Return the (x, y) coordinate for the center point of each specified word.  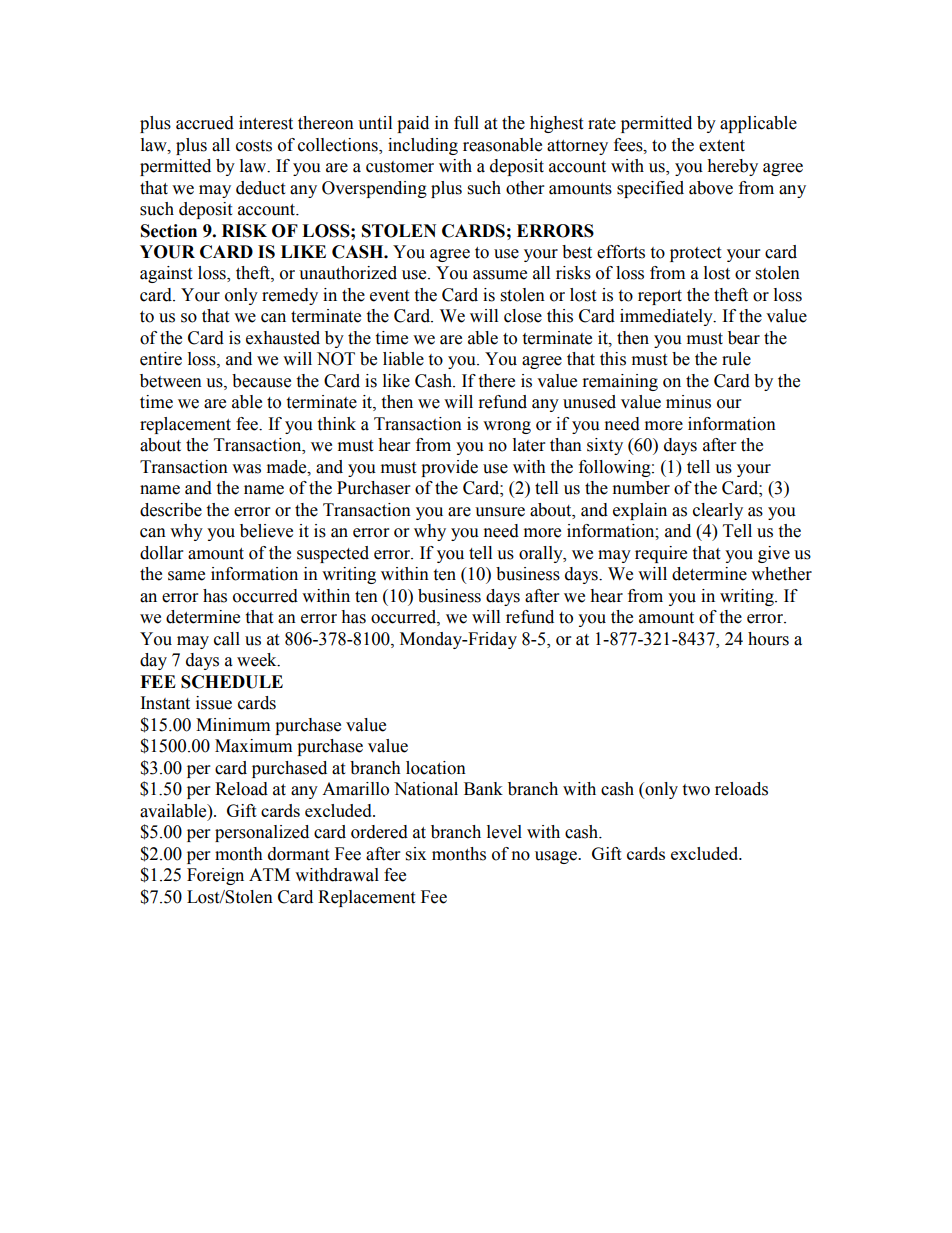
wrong (507, 427)
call (227, 639)
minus (688, 402)
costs (254, 146)
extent (722, 146)
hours (768, 639)
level (504, 832)
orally (542, 554)
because (261, 381)
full (466, 123)
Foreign (215, 876)
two (696, 790)
